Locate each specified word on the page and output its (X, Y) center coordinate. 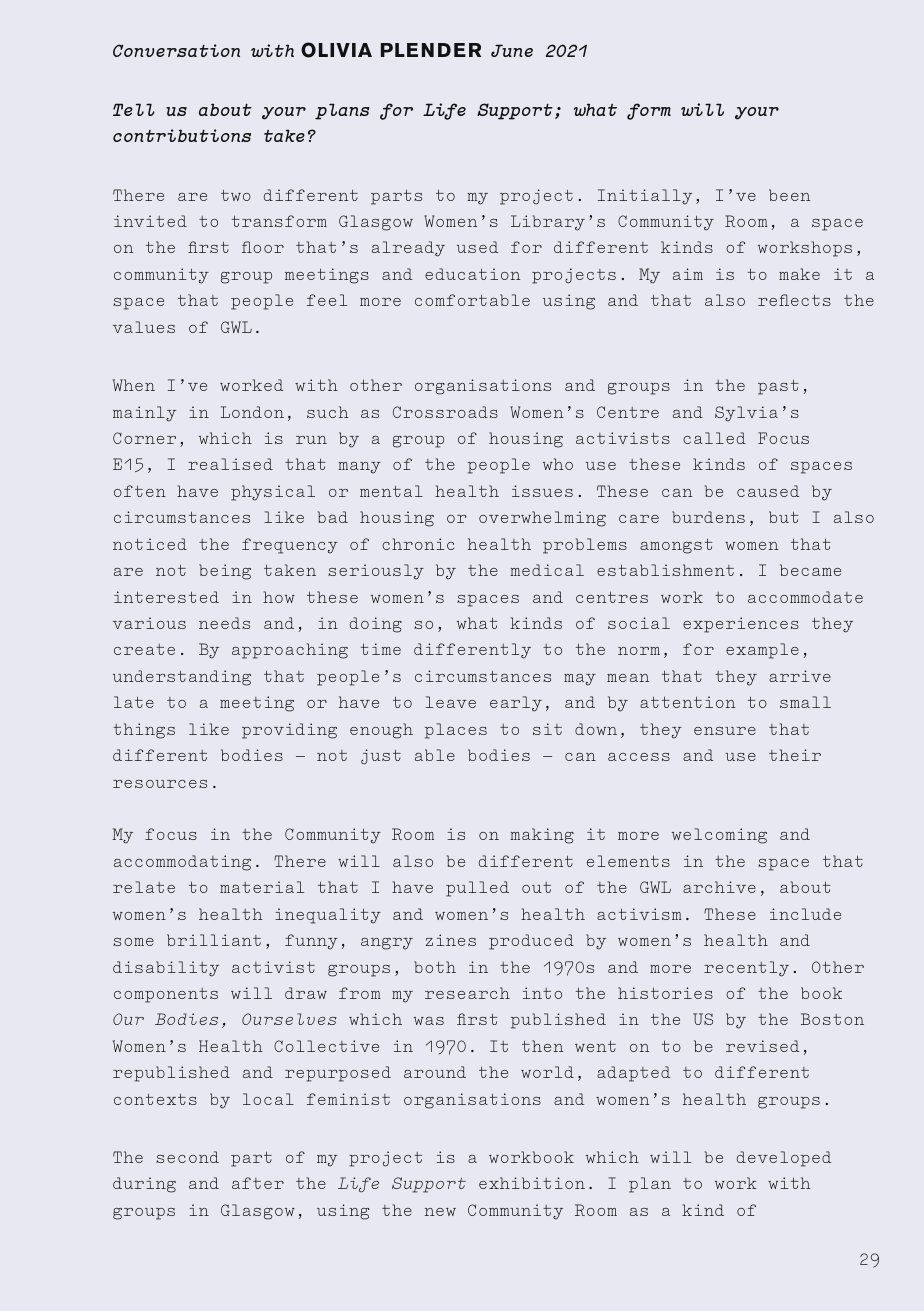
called (714, 438)
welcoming (719, 836)
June (512, 50)
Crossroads (445, 412)
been (789, 195)
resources (160, 784)
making (542, 836)
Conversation (176, 50)
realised (230, 464)
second (187, 1157)
